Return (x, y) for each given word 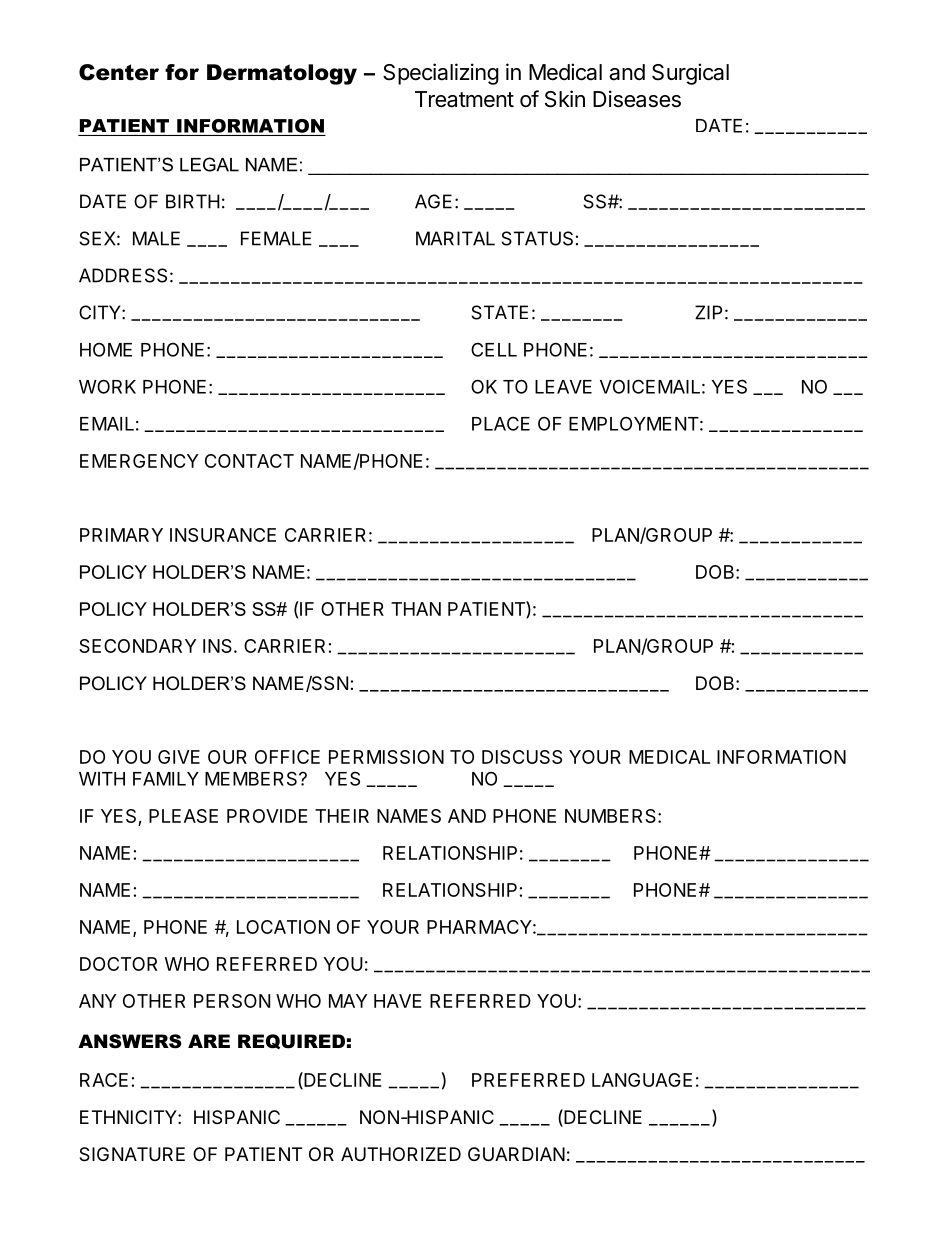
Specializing (441, 74)
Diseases (637, 99)
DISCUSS (522, 757)
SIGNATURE (132, 1154)
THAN (416, 609)
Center (119, 72)
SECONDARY (137, 646)
